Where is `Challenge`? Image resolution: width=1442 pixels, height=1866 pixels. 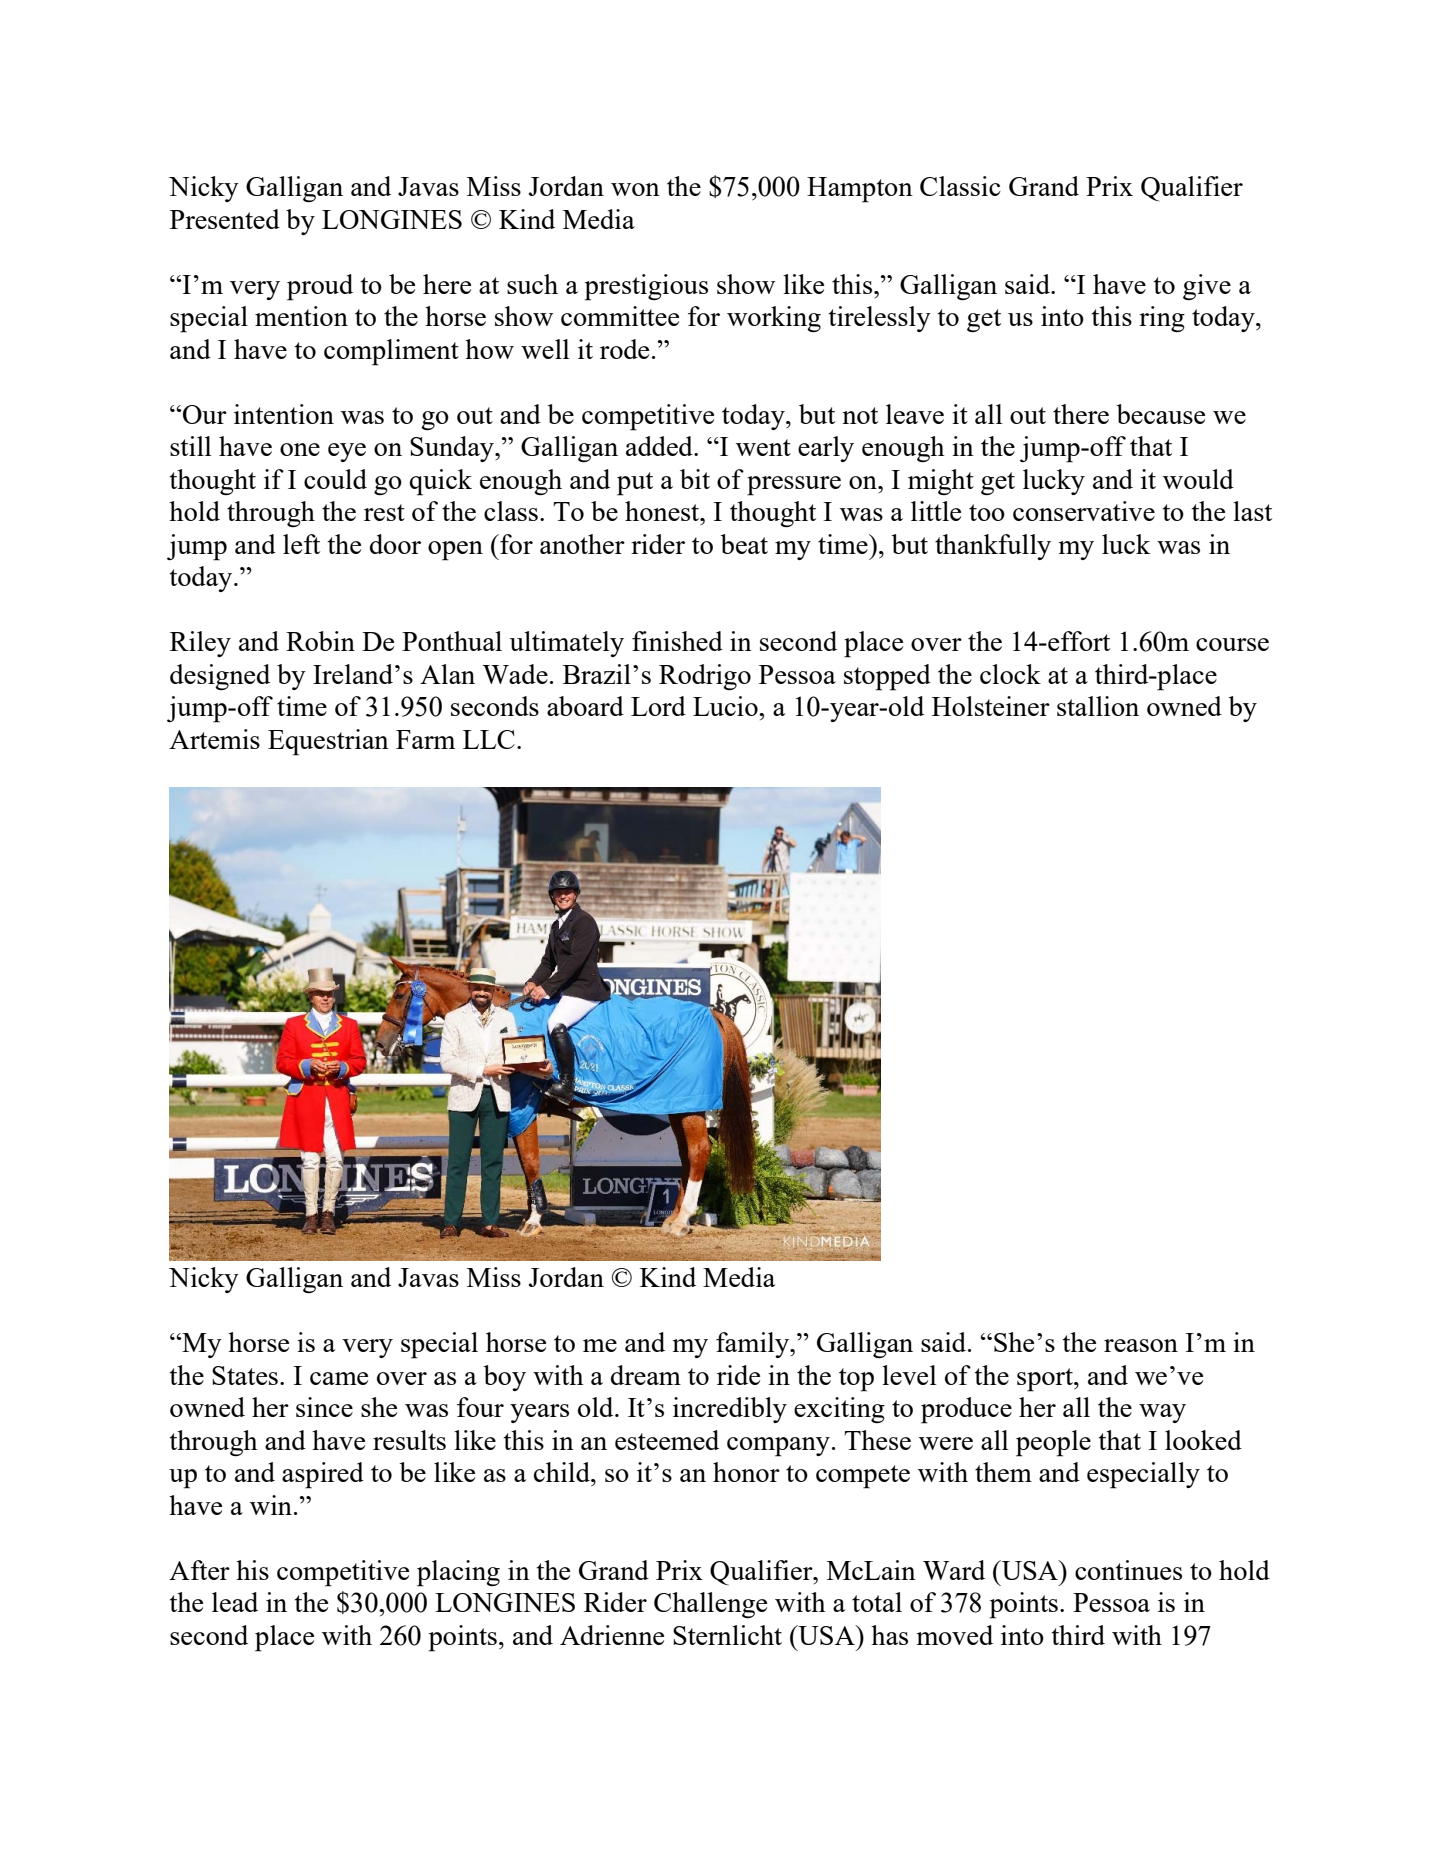
Challenge is located at coordinates (710, 1605).
